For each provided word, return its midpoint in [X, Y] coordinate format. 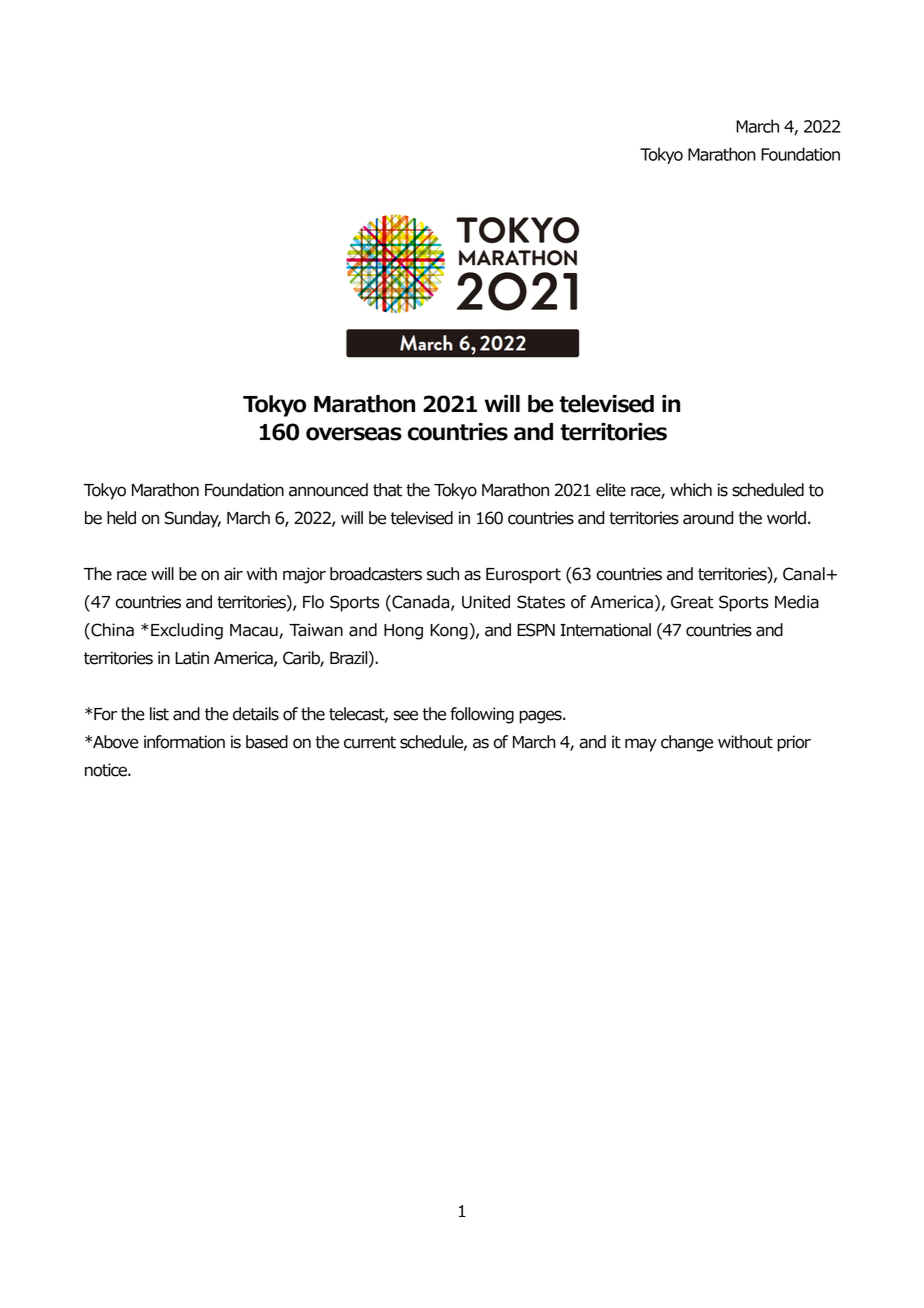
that [387, 490]
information [184, 742]
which [691, 490]
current [370, 742]
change [687, 743]
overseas [354, 434]
